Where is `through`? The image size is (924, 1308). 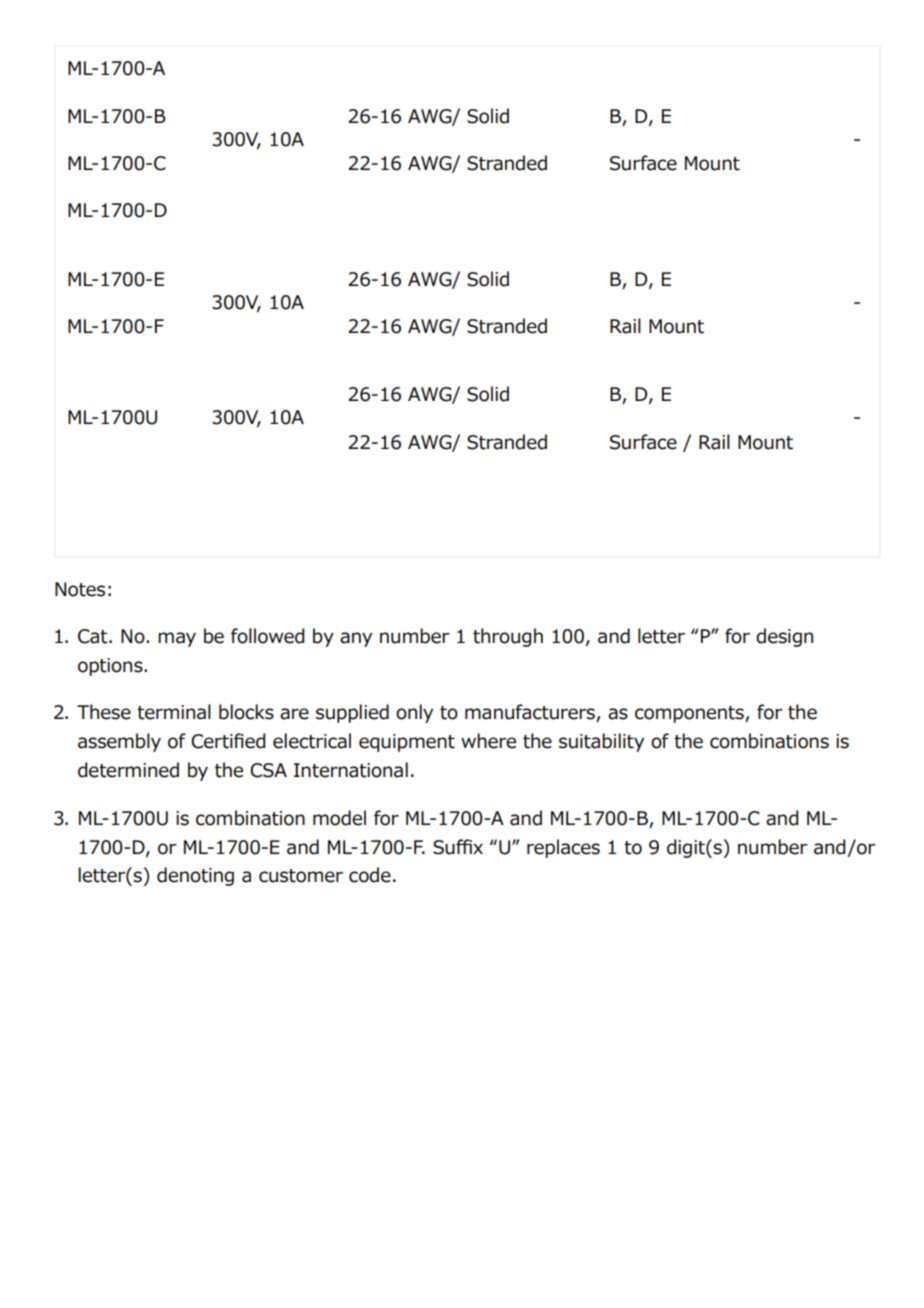
through is located at coordinates (508, 637).
